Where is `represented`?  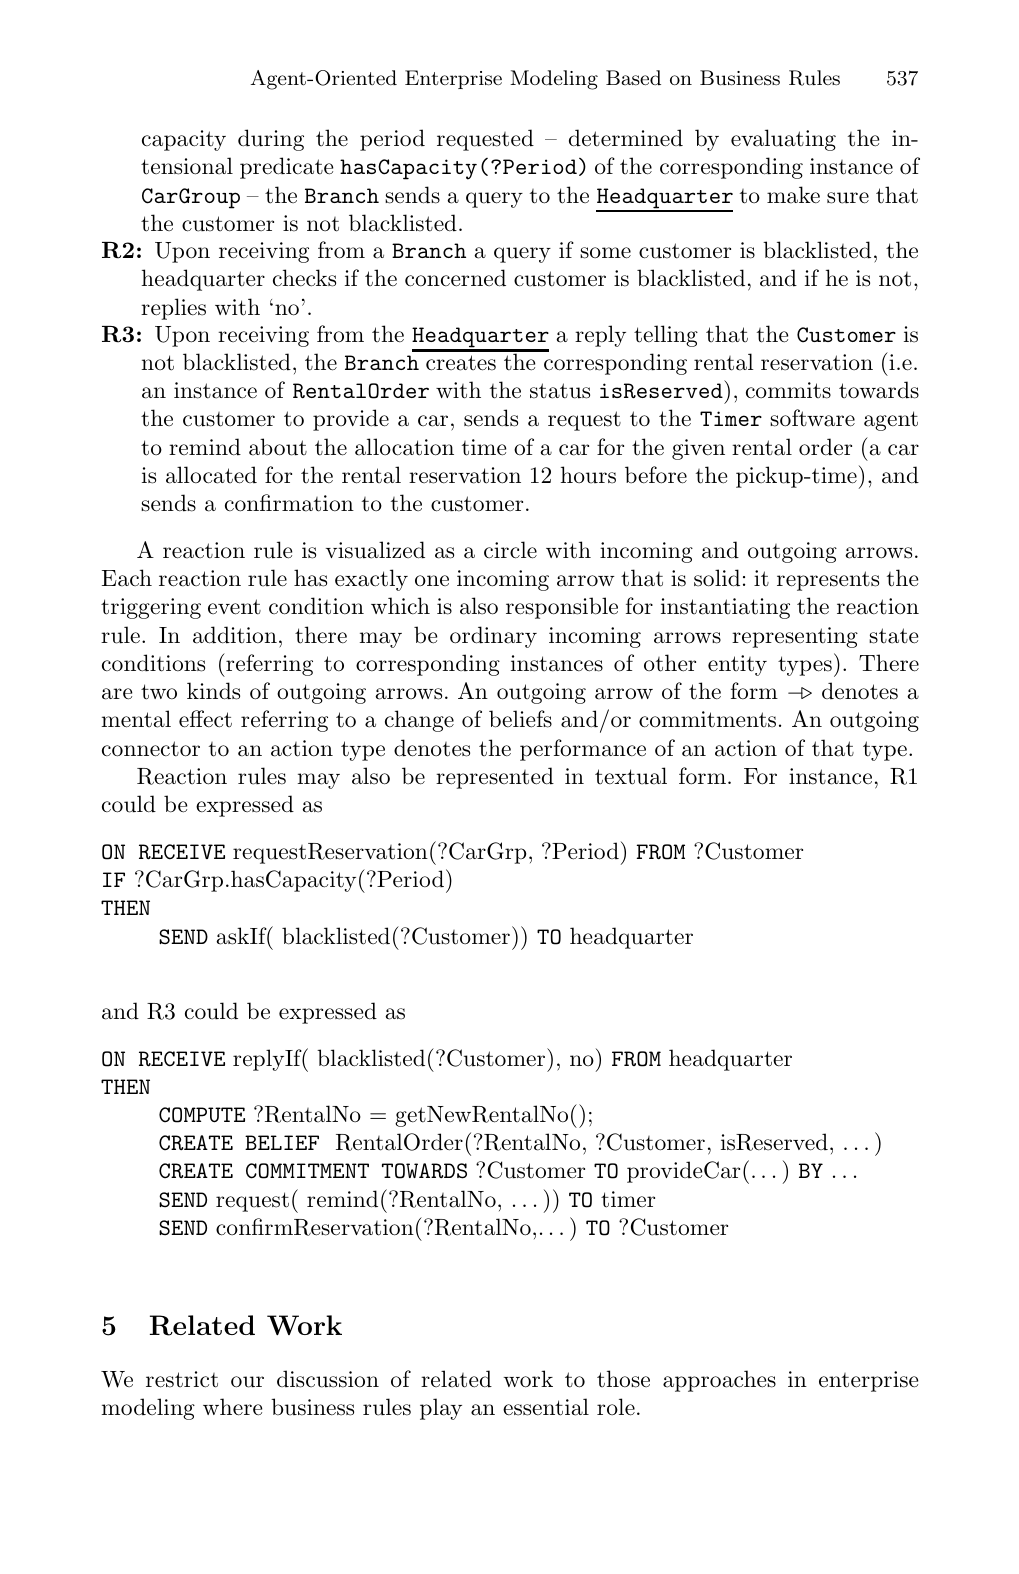 represented is located at coordinates (495, 778).
